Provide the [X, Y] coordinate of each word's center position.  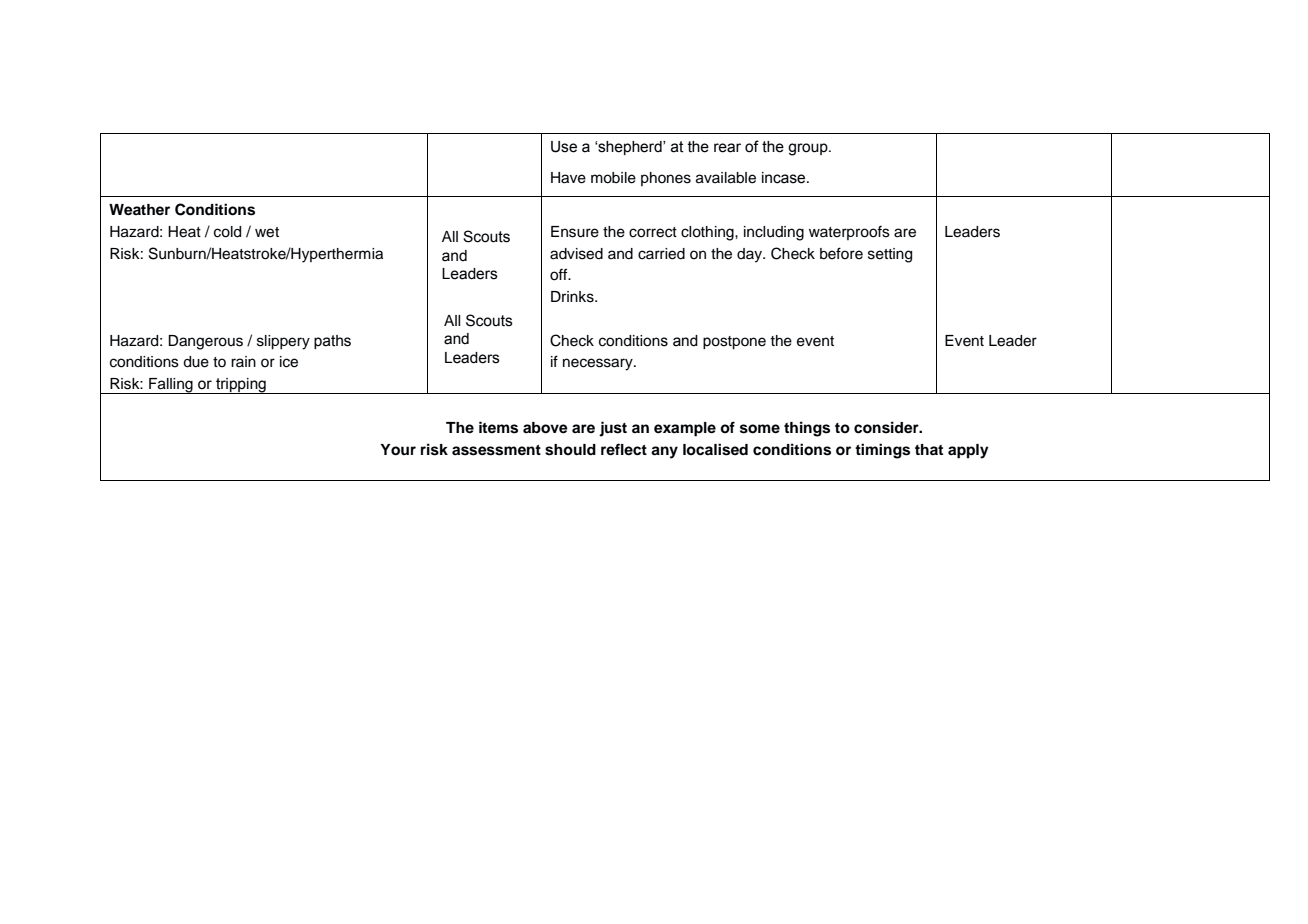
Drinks [573, 297]
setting [890, 255]
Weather [139, 210]
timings [882, 451]
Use [564, 147]
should [570, 450]
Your [398, 450]
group [809, 149]
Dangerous [205, 342]
